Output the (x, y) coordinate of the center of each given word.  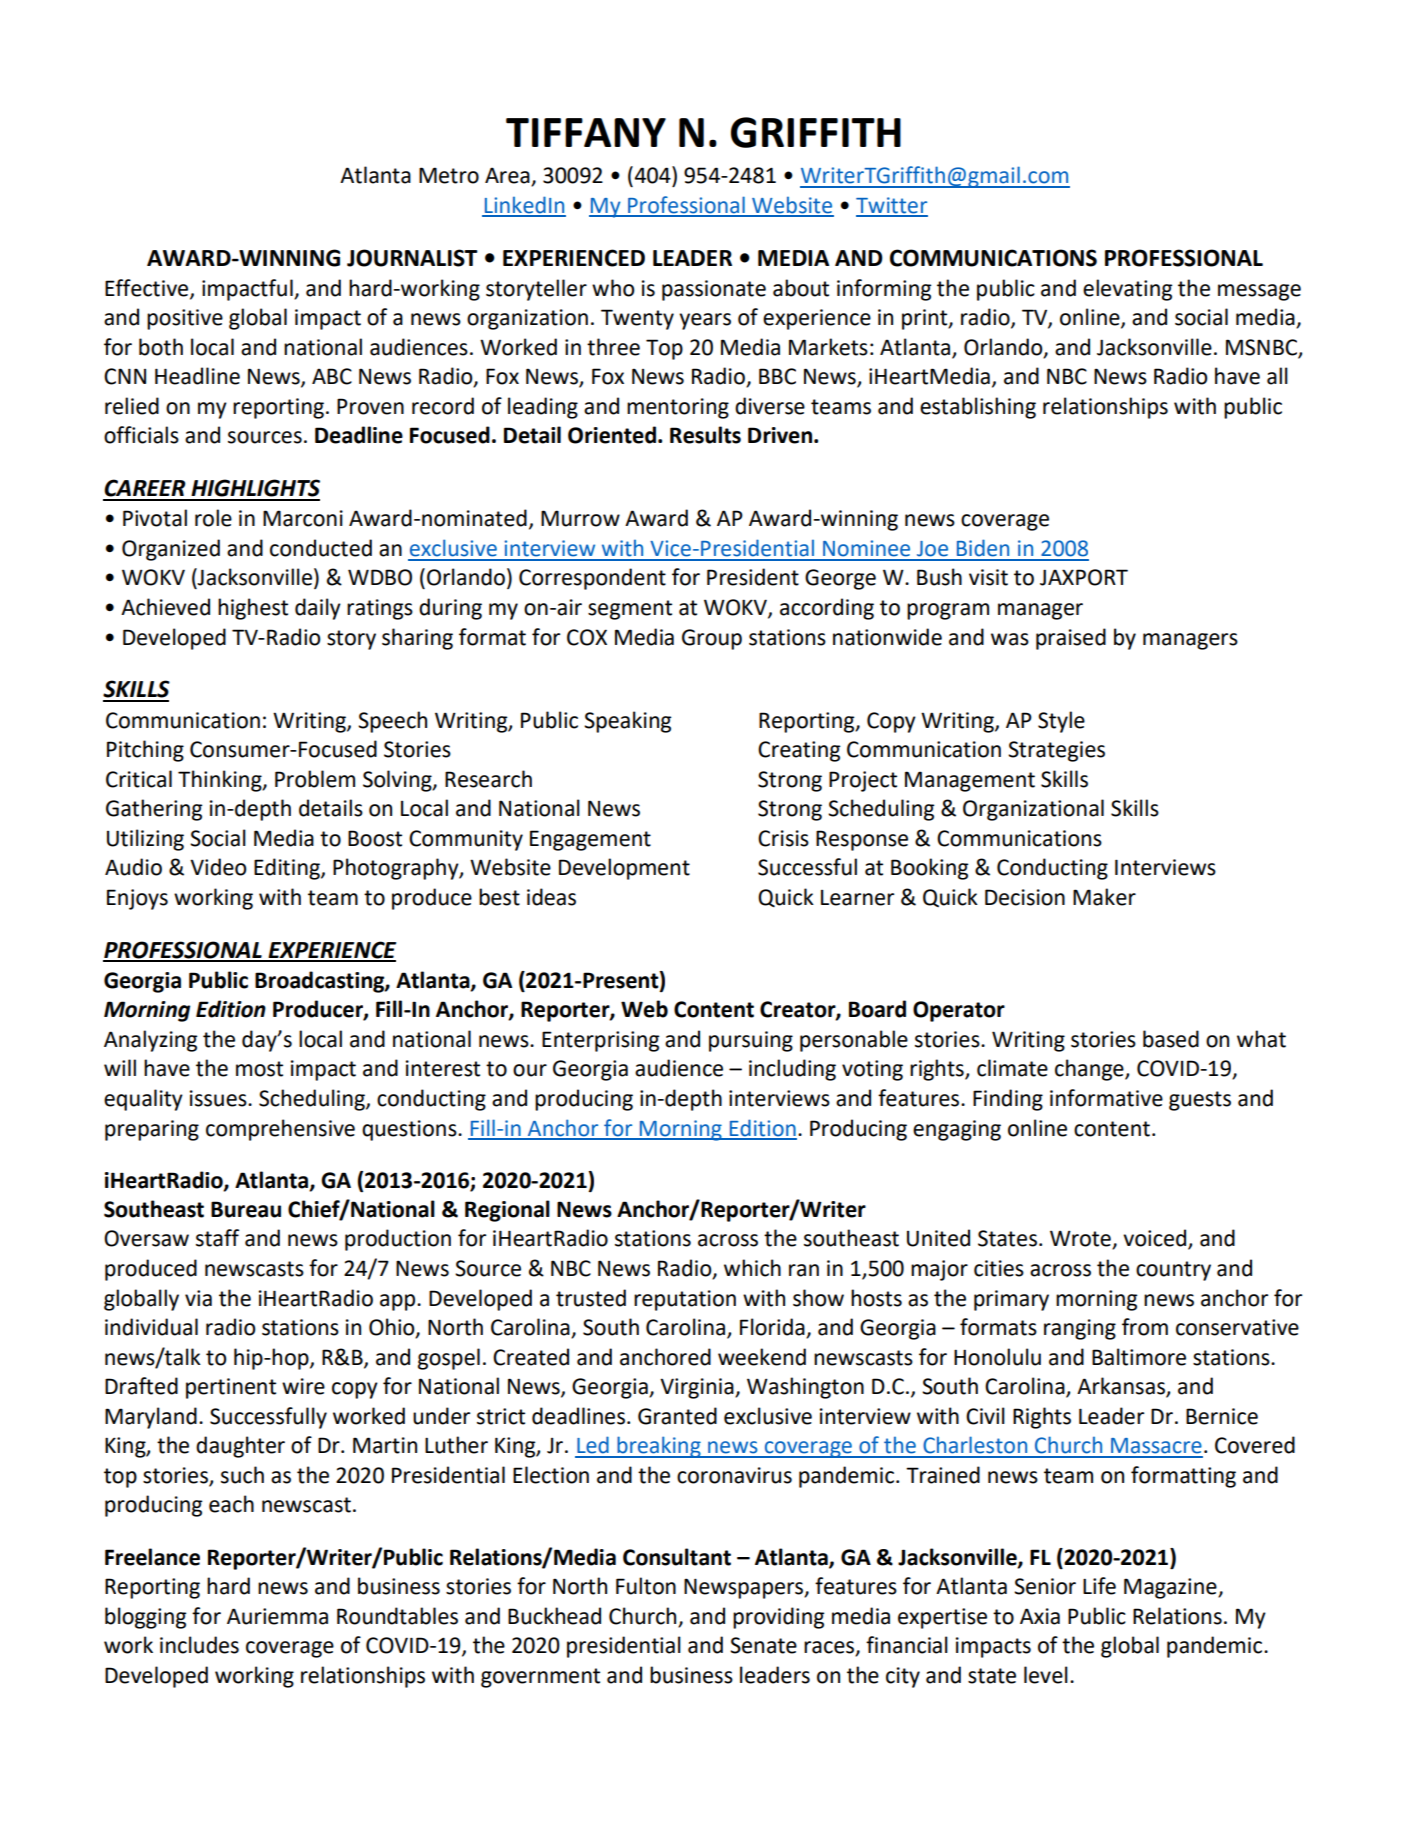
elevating (1127, 290)
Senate (763, 1645)
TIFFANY (586, 132)
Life (1099, 1586)
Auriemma (277, 1616)
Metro (449, 175)
